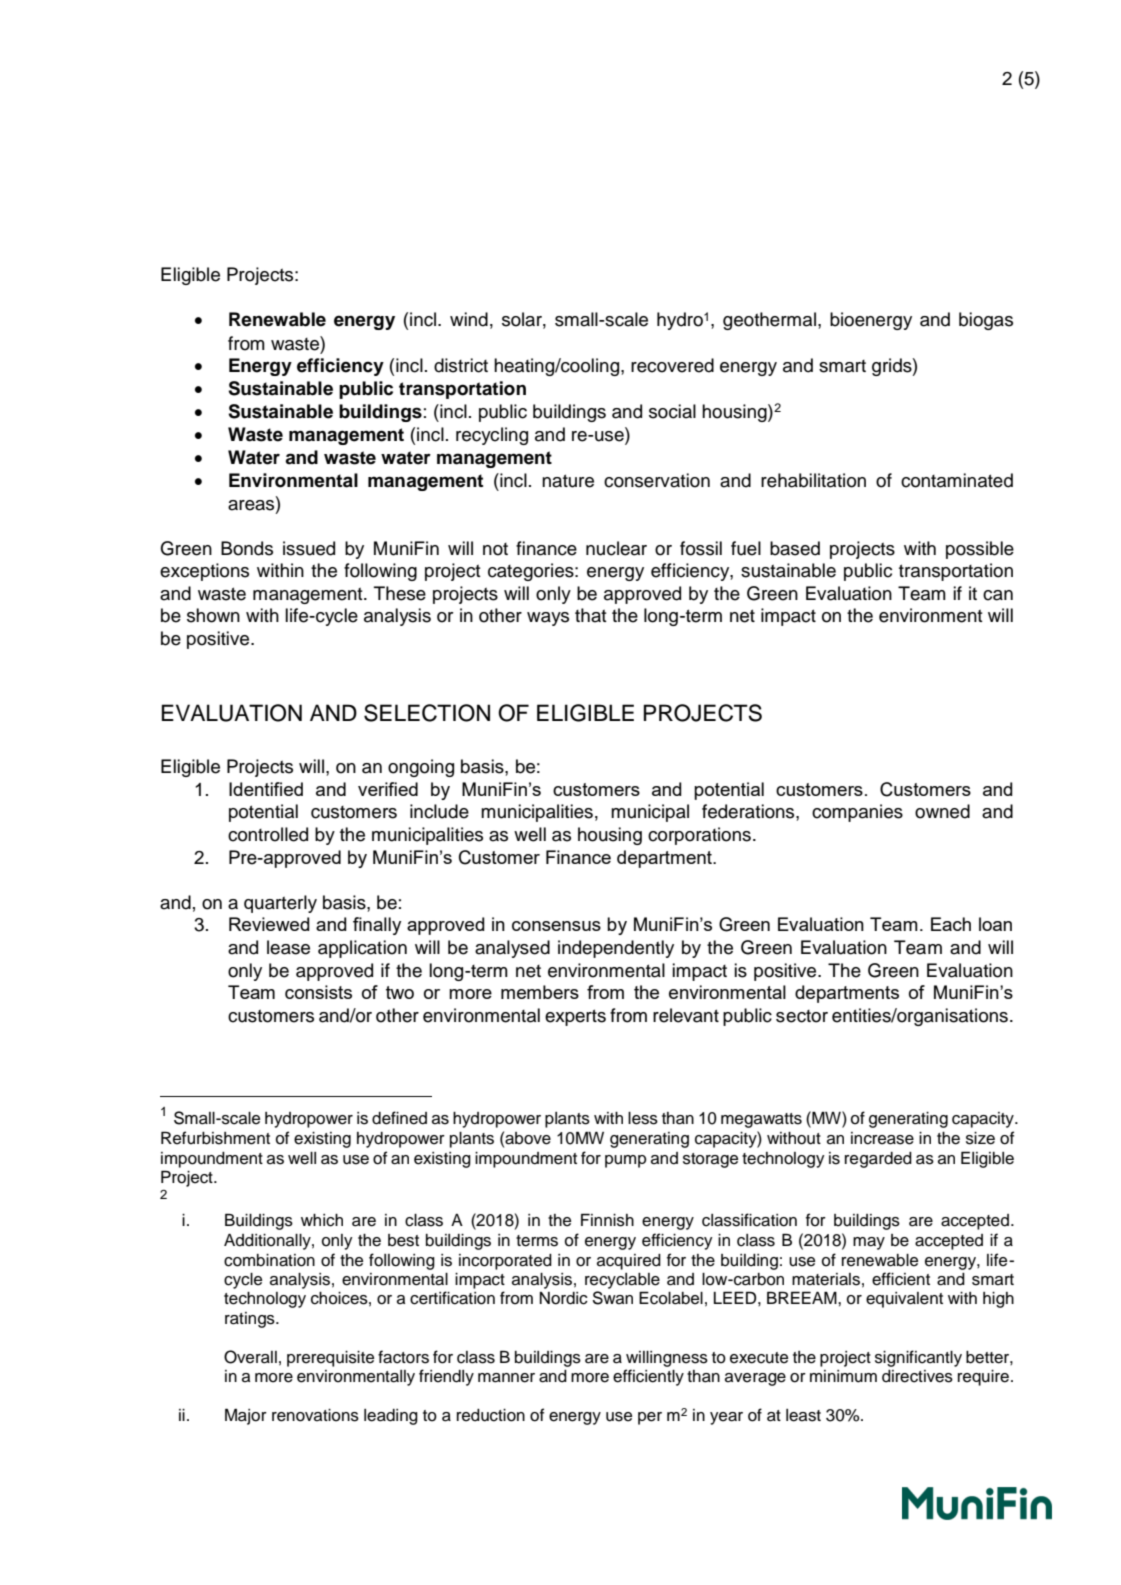 The height and width of the image is (1585, 1121). I want to click on recovered, so click(672, 365).
